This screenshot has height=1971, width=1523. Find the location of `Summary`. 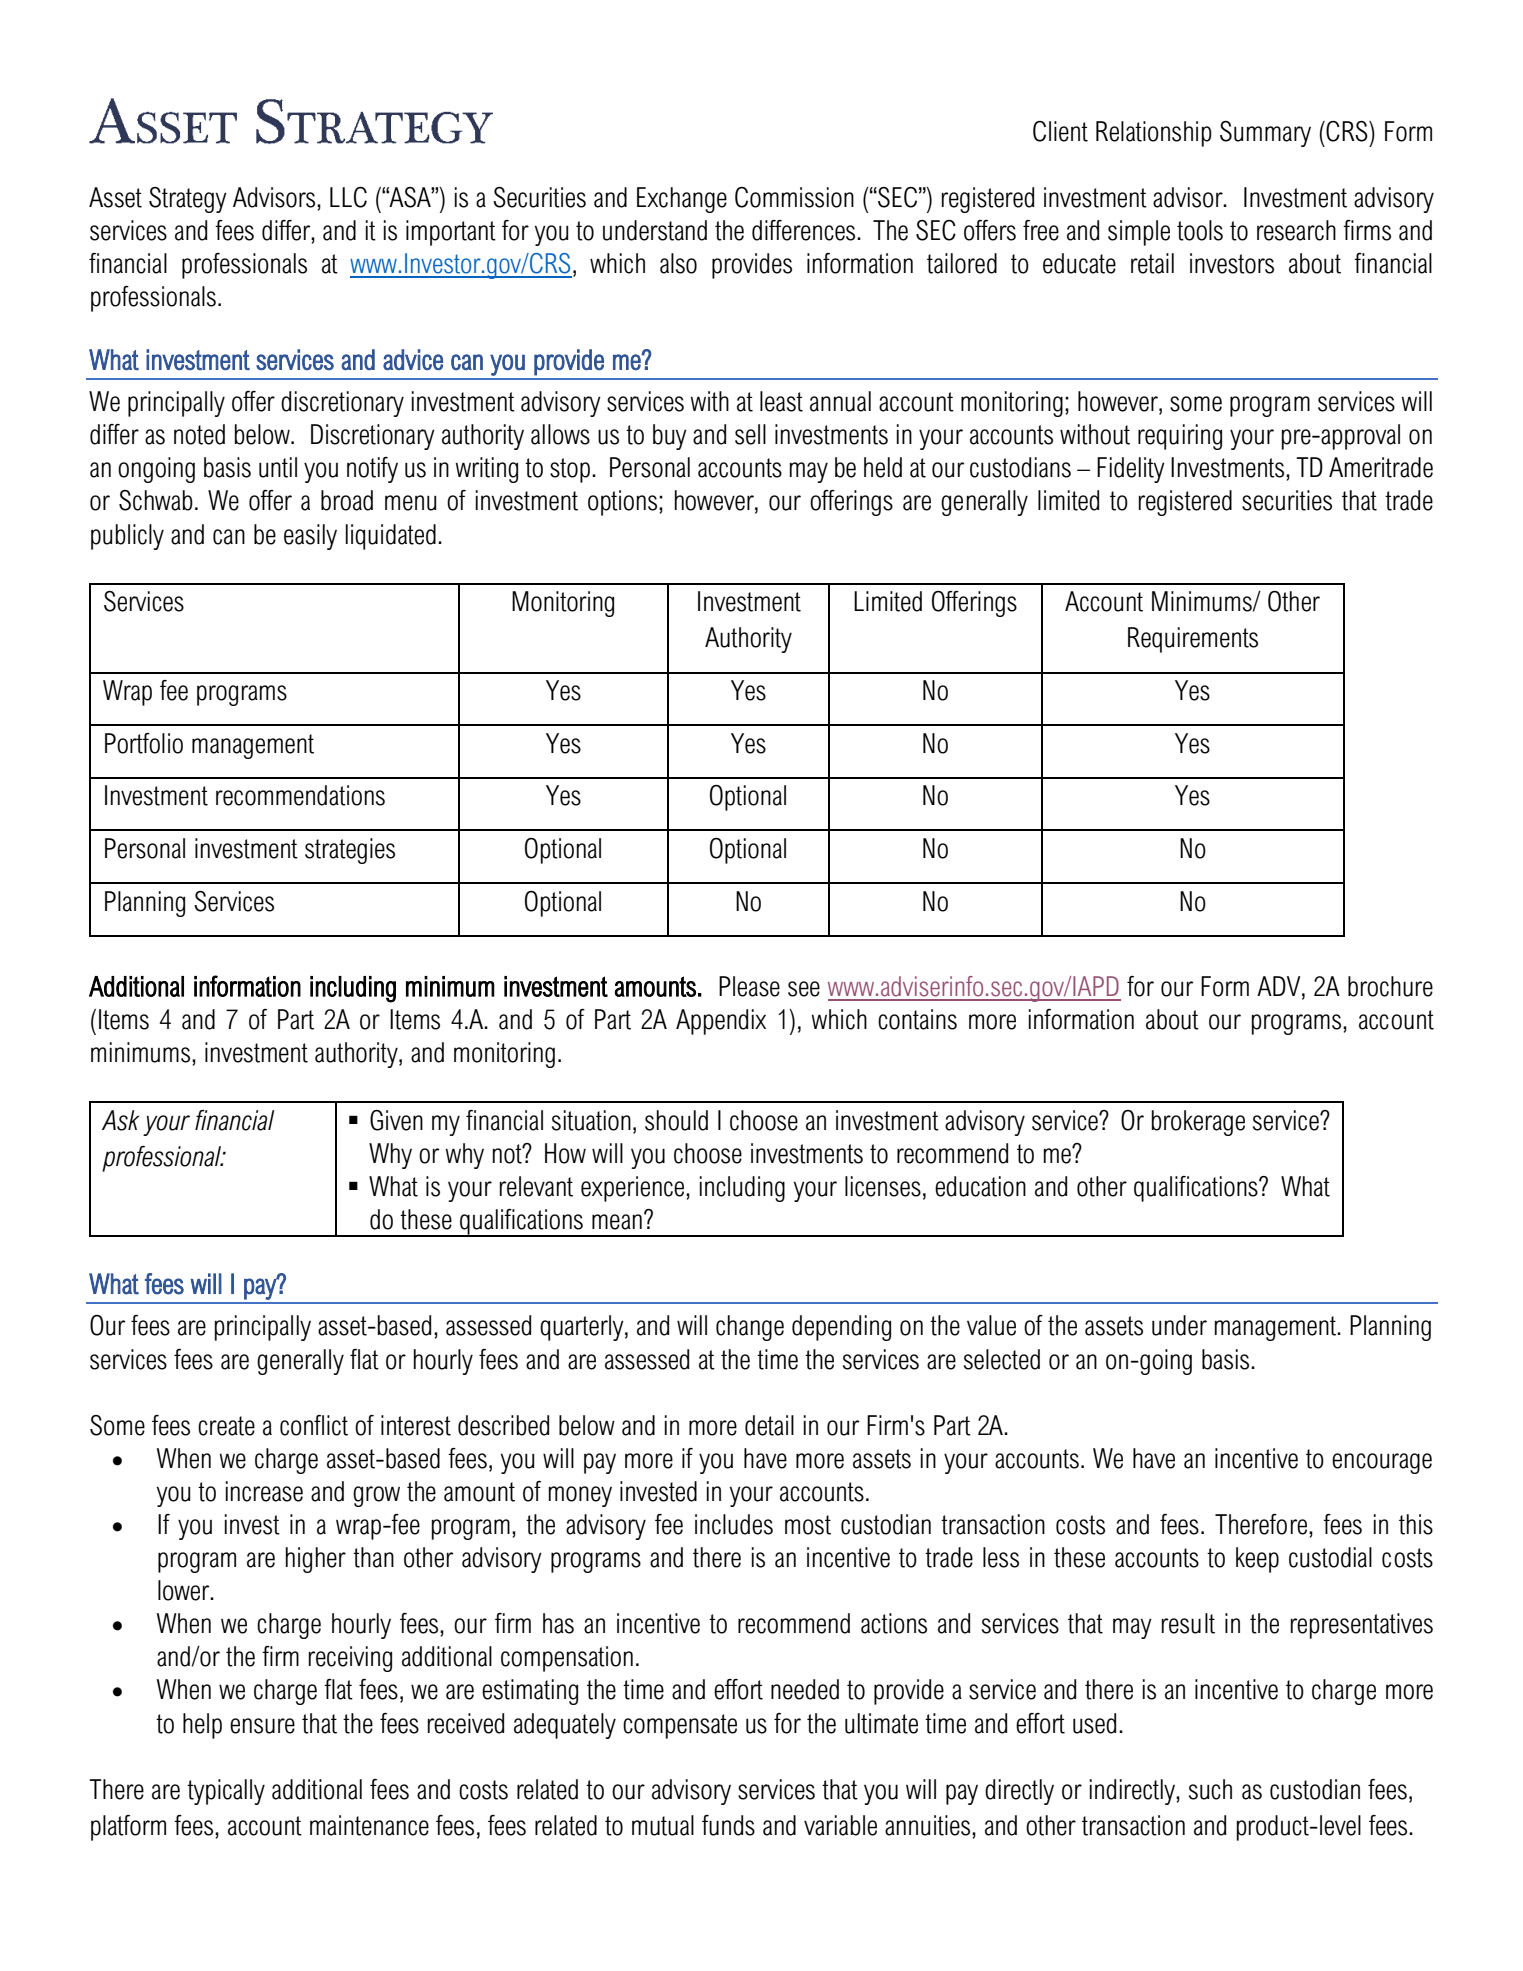

Summary is located at coordinates (1265, 134).
